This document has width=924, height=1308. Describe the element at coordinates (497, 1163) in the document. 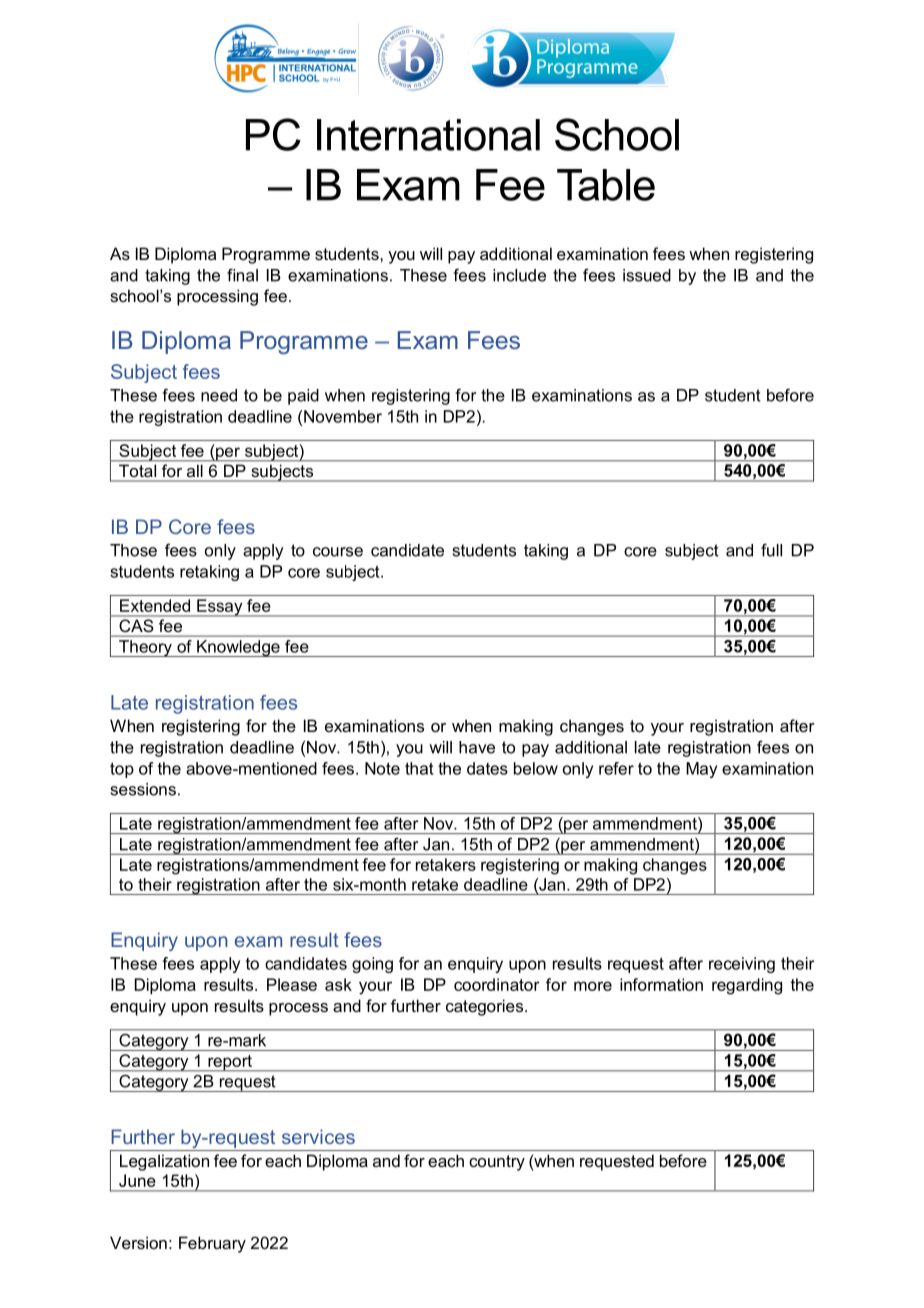

I see `country` at that location.
